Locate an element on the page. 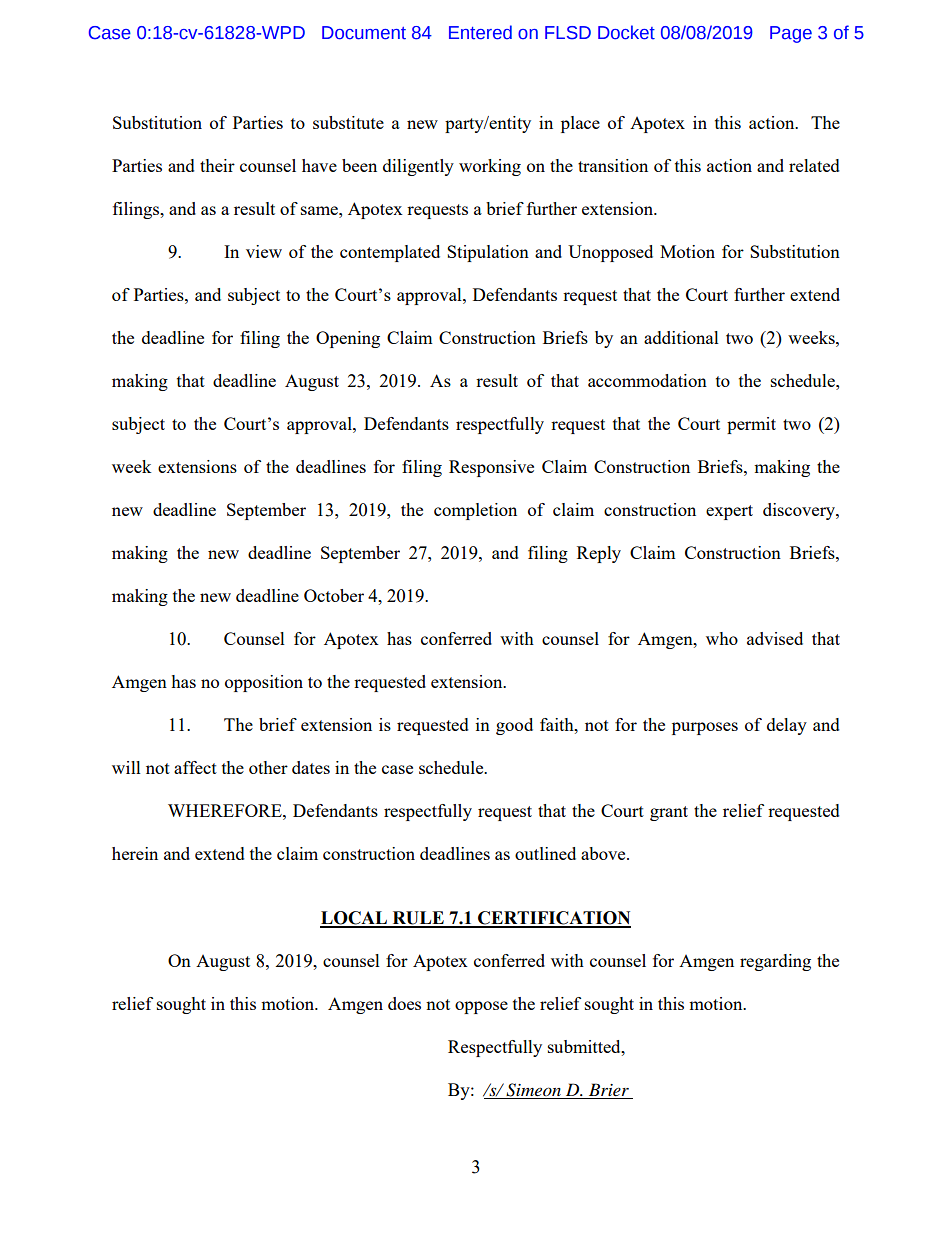  Page is located at coordinates (791, 34).
